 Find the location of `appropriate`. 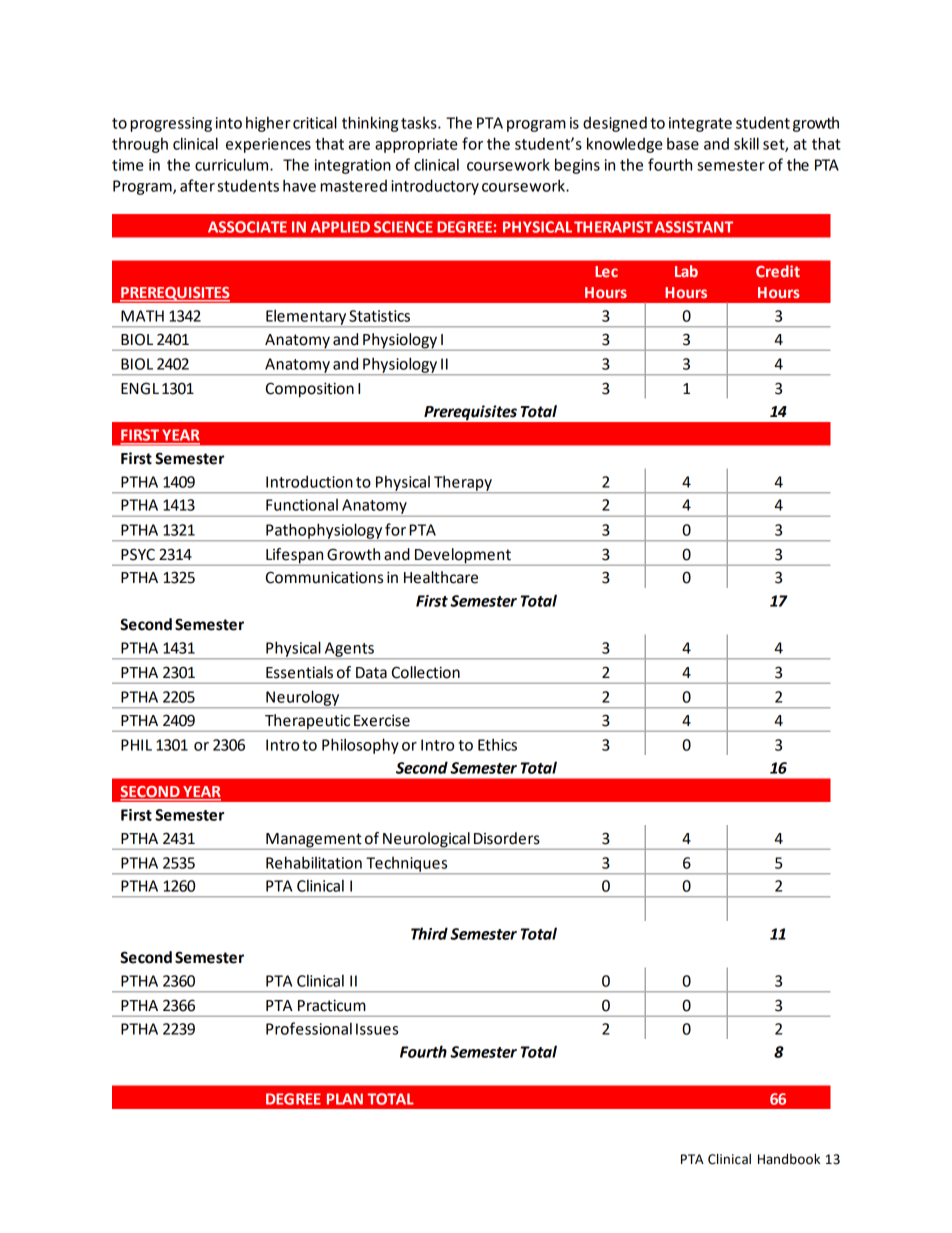

appropriate is located at coordinates (416, 145).
